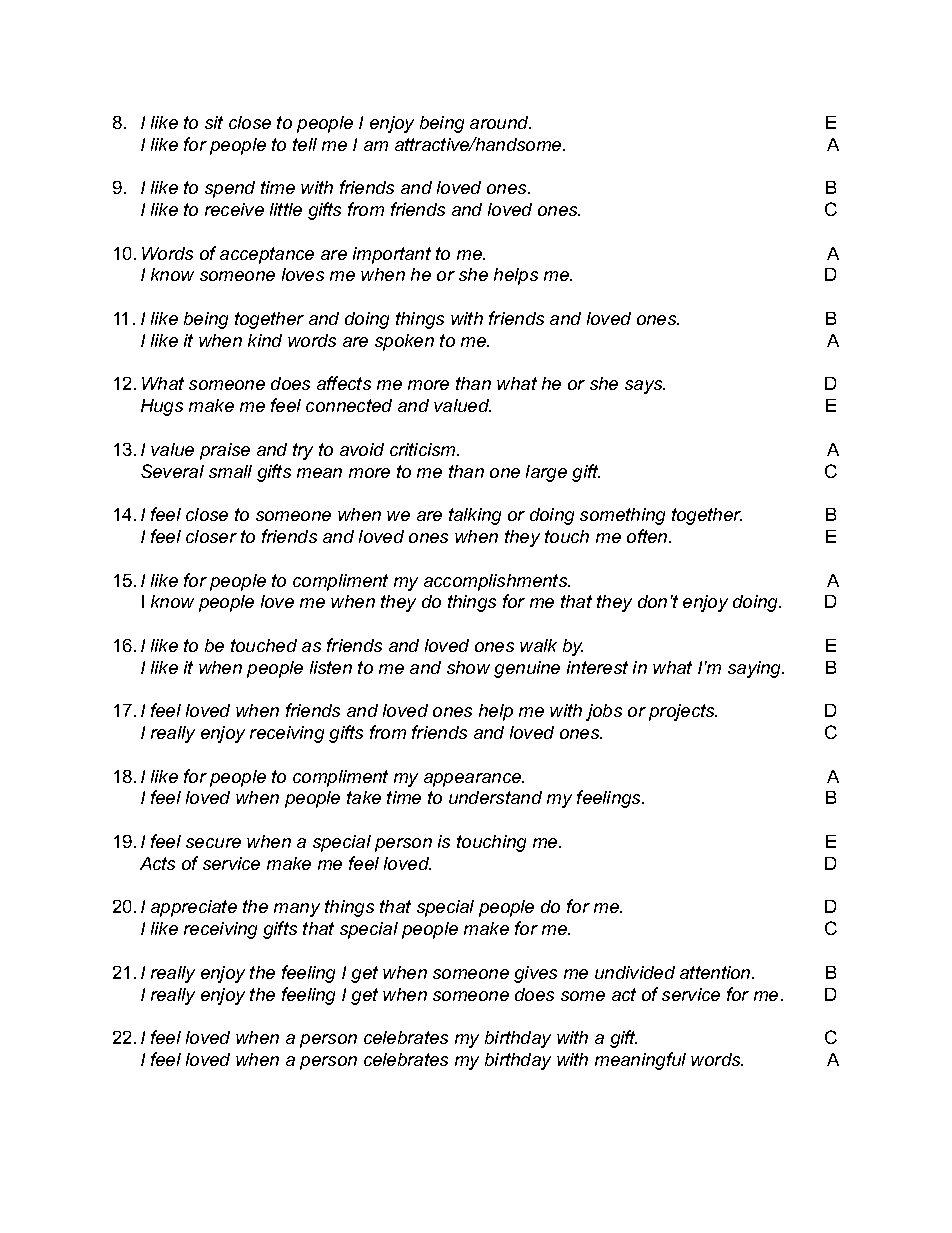 This screenshot has height=1233, width=952. I want to click on important, so click(392, 255).
